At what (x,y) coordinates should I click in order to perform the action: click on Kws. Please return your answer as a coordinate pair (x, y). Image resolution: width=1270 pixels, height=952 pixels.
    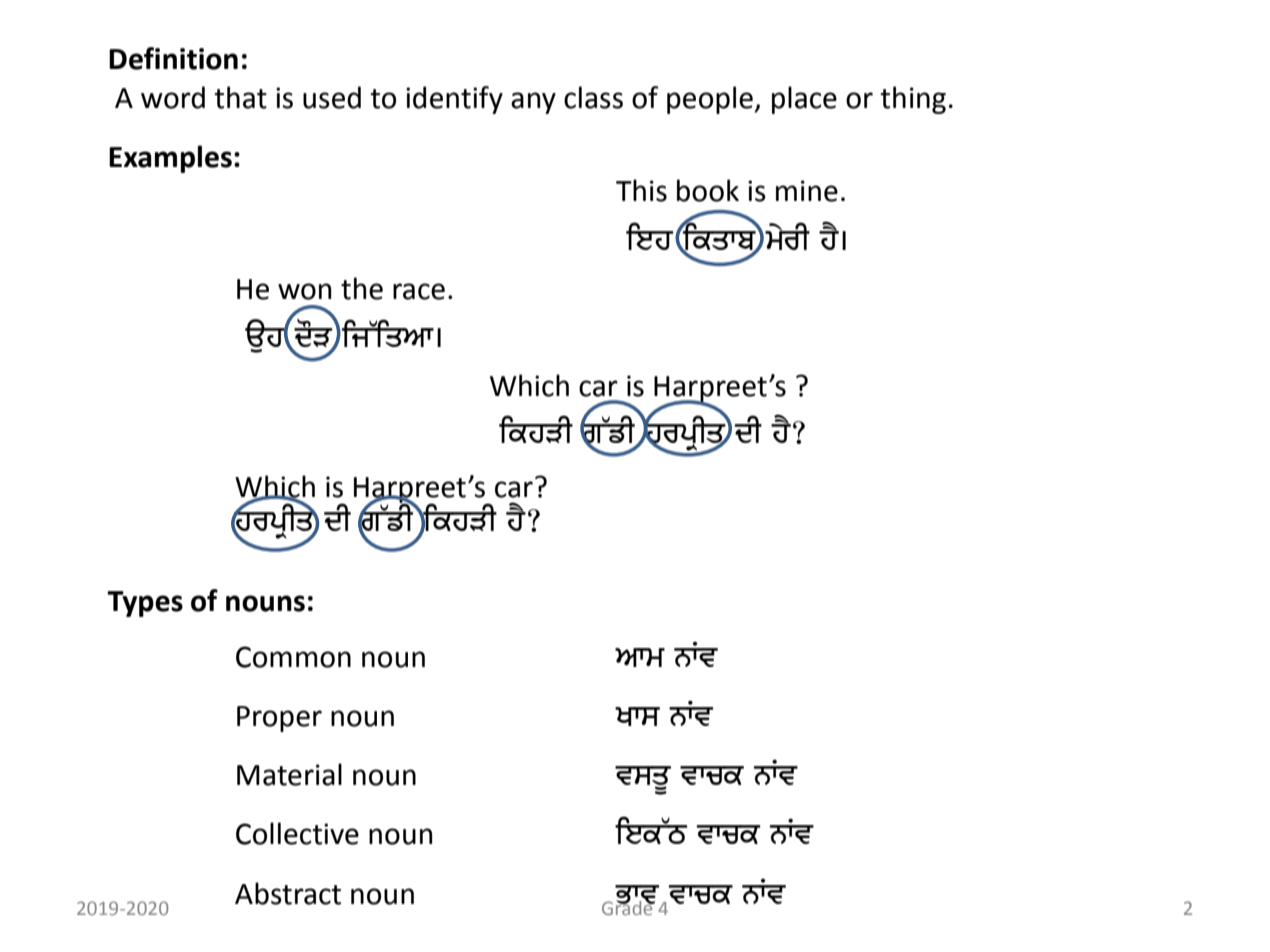
    Looking at the image, I should click on (637, 716).
